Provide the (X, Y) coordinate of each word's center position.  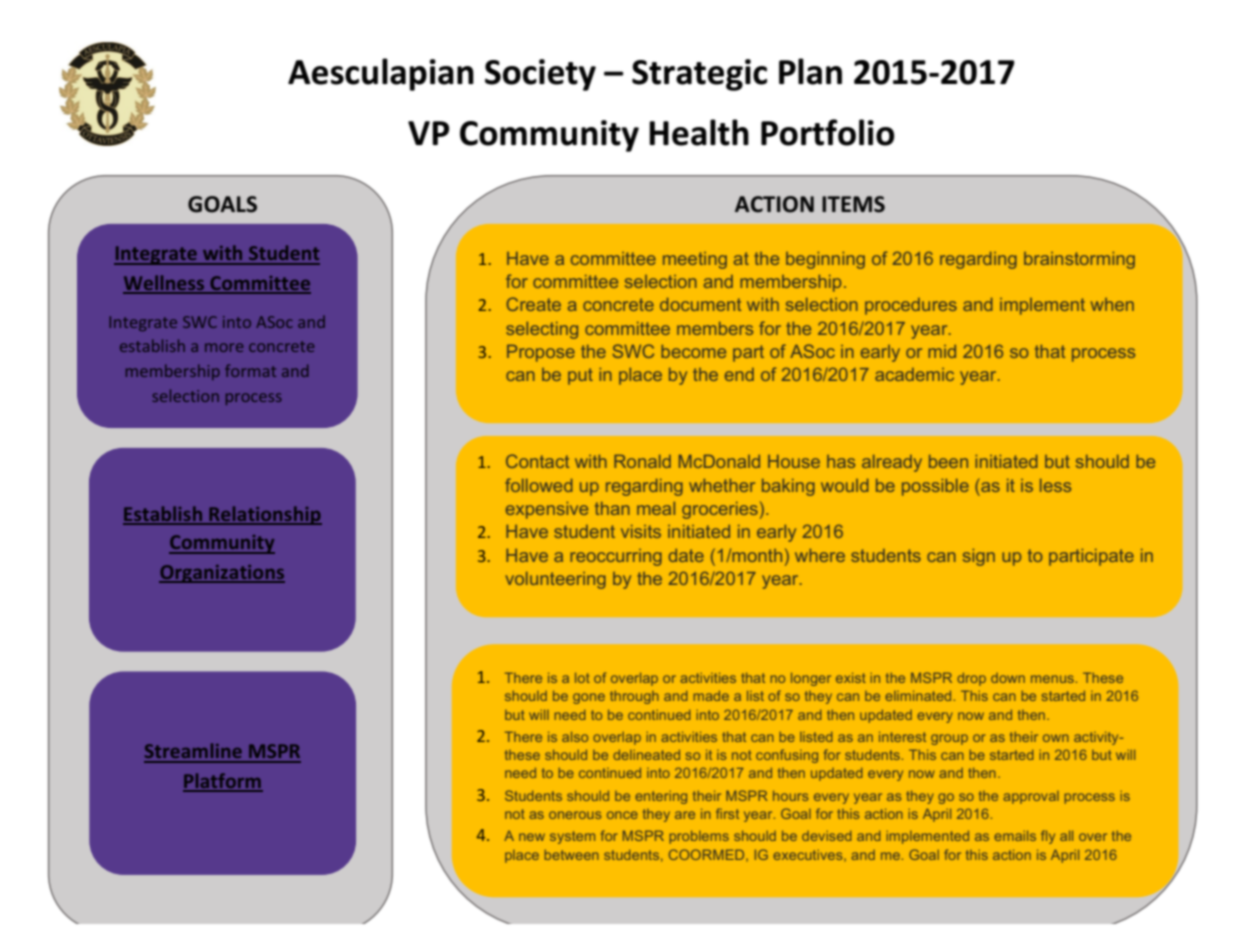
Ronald (642, 461)
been (948, 461)
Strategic (699, 75)
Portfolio (828, 132)
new (532, 837)
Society (540, 75)
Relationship (264, 515)
